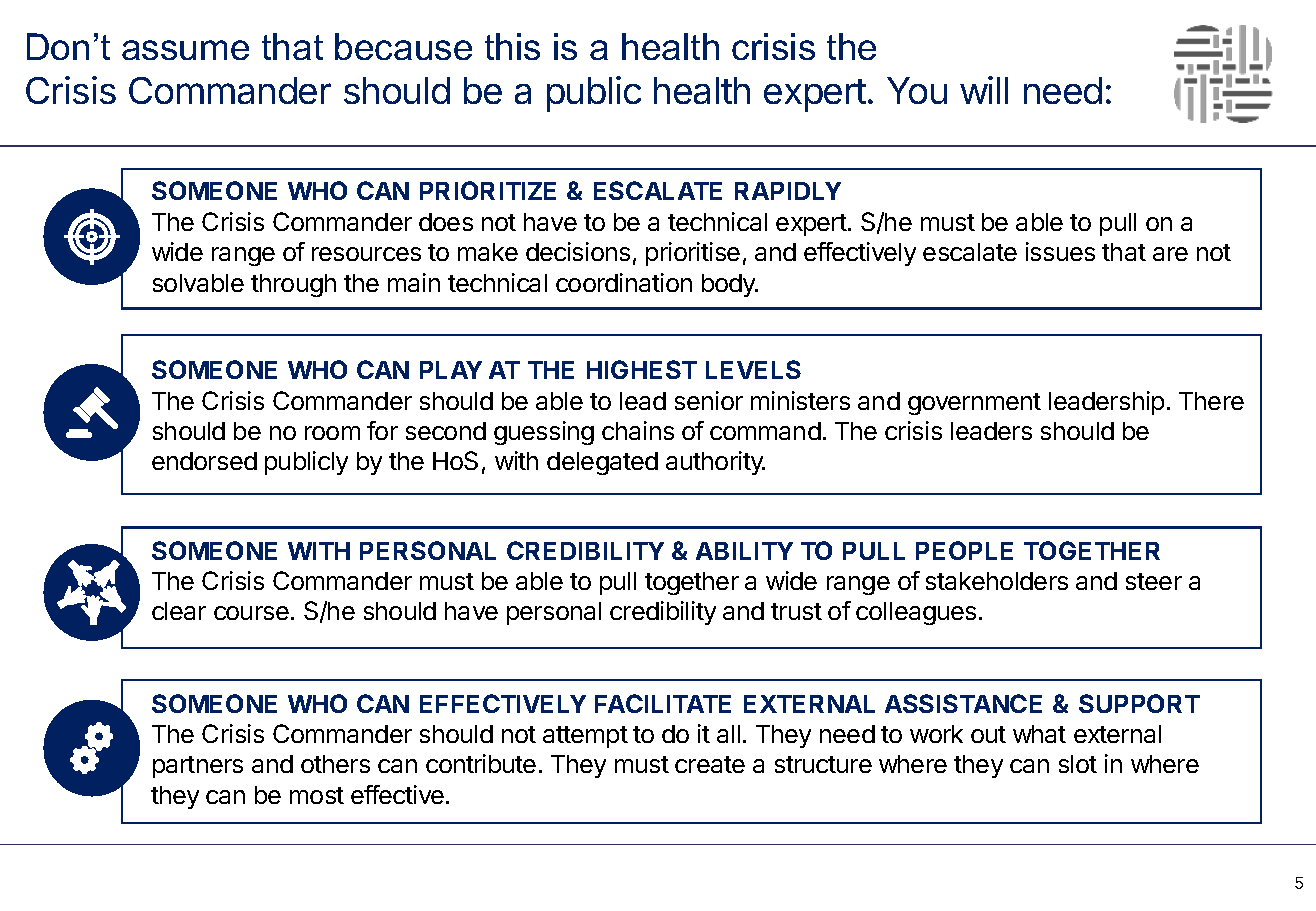 Image resolution: width=1316 pixels, height=911 pixels. Describe the element at coordinates (335, 764) in the screenshot. I see `others` at that location.
